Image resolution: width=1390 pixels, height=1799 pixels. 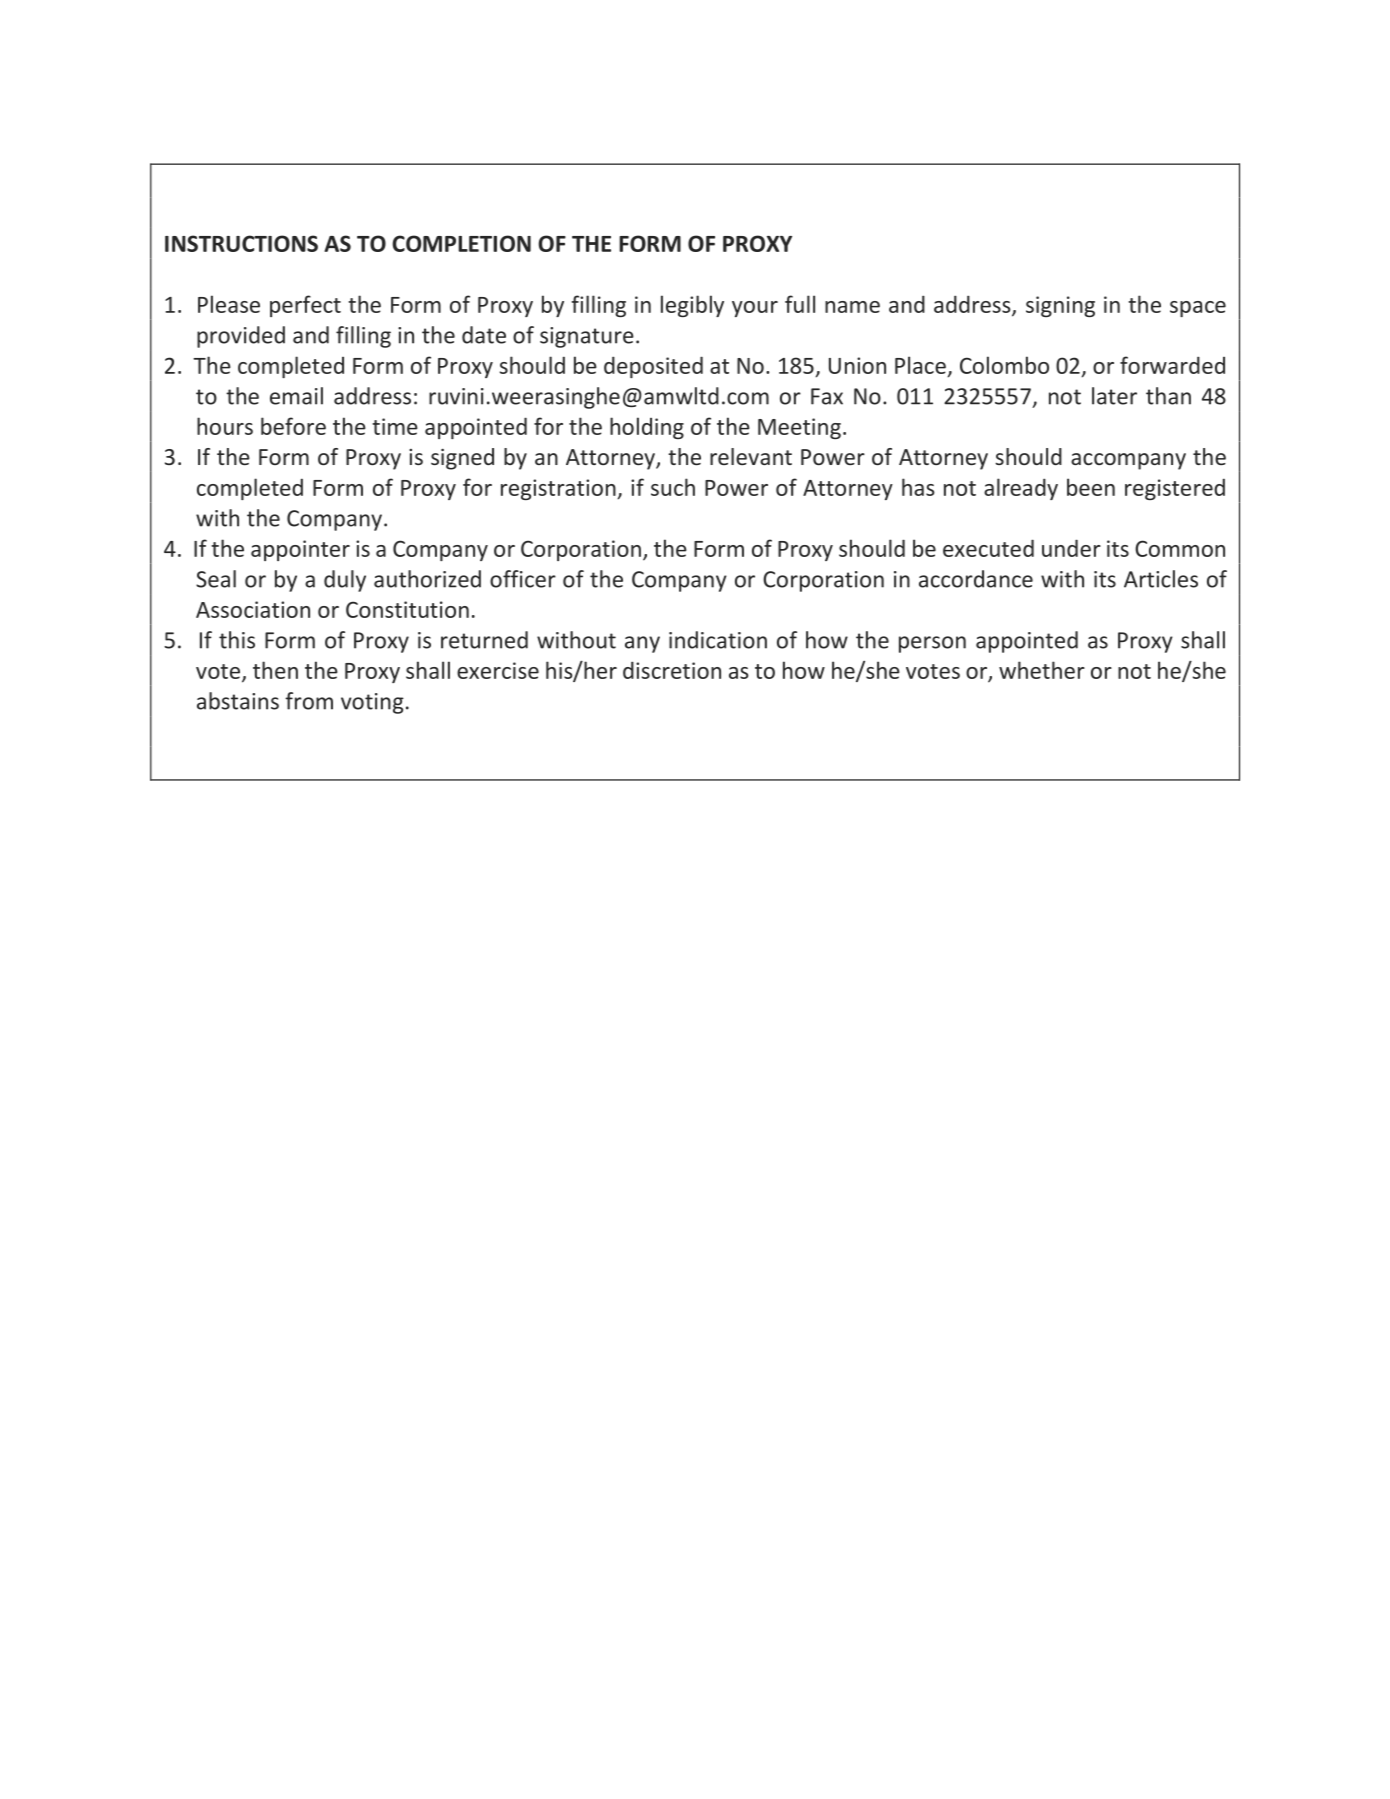 What do you see at coordinates (1091, 487) in the document?
I see `been` at bounding box center [1091, 487].
